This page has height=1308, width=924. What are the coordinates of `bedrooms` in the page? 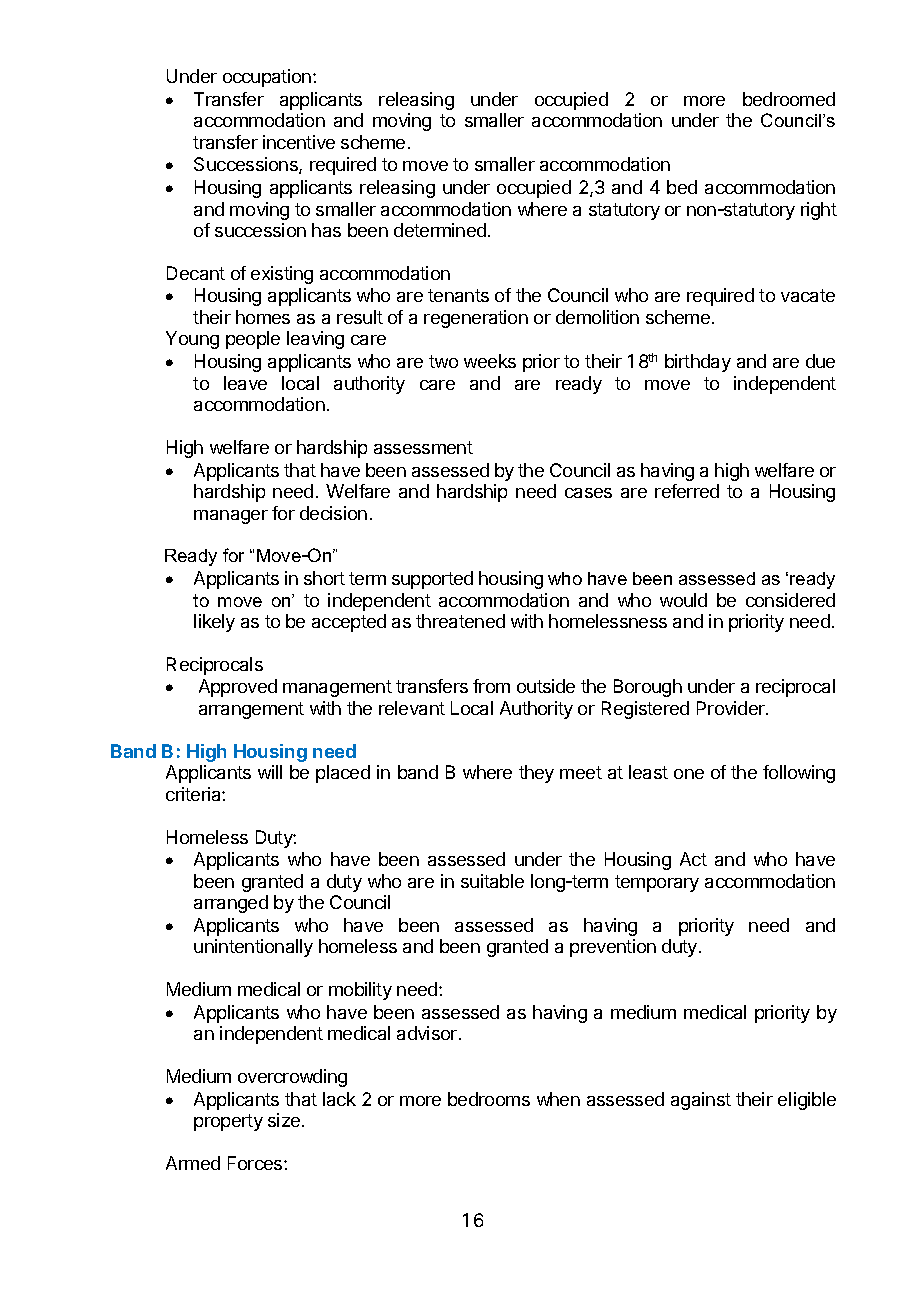 It's located at (489, 1099).
